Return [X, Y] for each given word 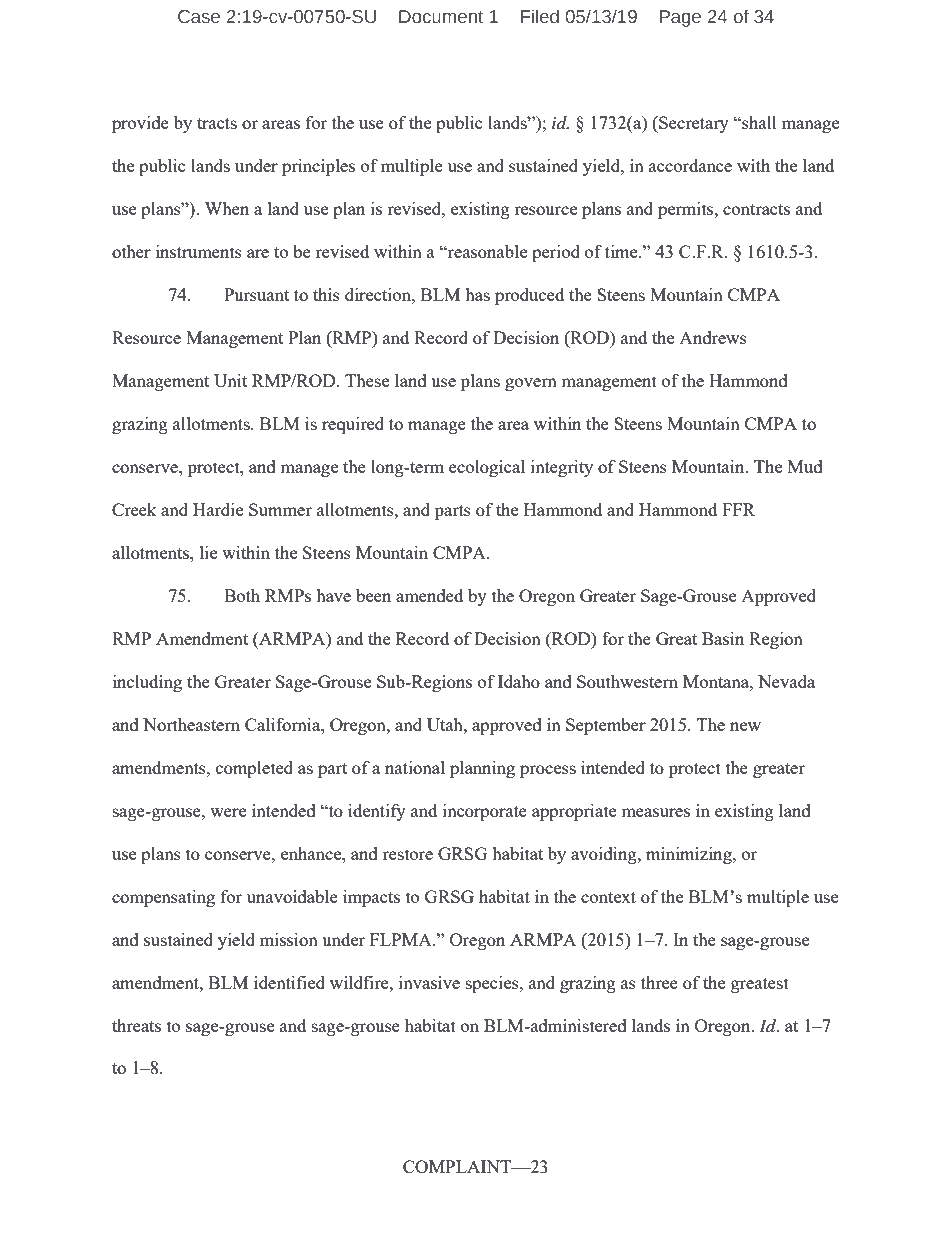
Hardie [218, 509]
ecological [487, 468]
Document [441, 17]
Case [199, 17]
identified [289, 982]
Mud [805, 466]
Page [680, 18]
